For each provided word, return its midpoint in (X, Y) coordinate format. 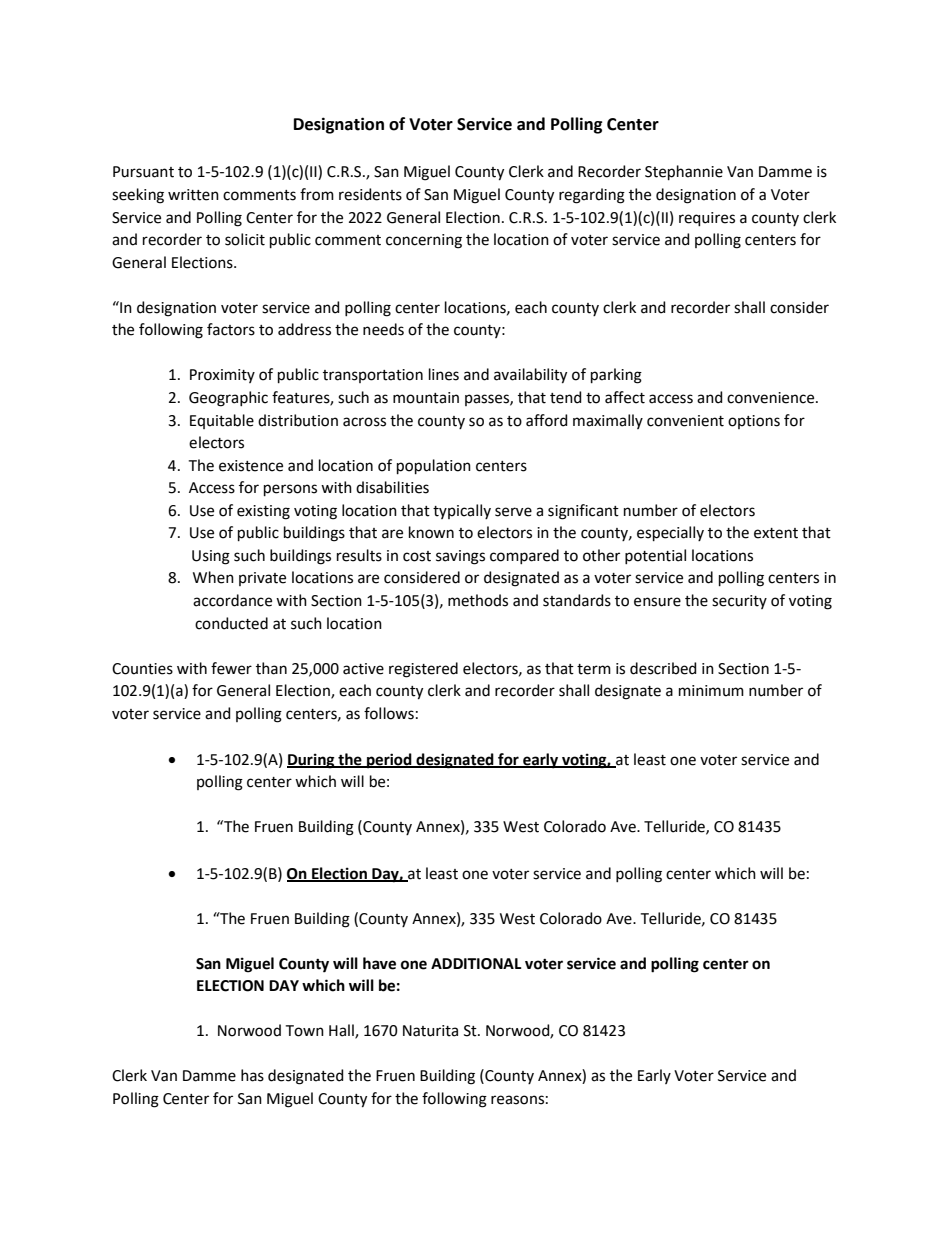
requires (707, 219)
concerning (424, 241)
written (193, 195)
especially (670, 533)
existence (251, 466)
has (252, 1075)
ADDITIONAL (476, 964)
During (312, 761)
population (434, 466)
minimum (711, 691)
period (389, 761)
